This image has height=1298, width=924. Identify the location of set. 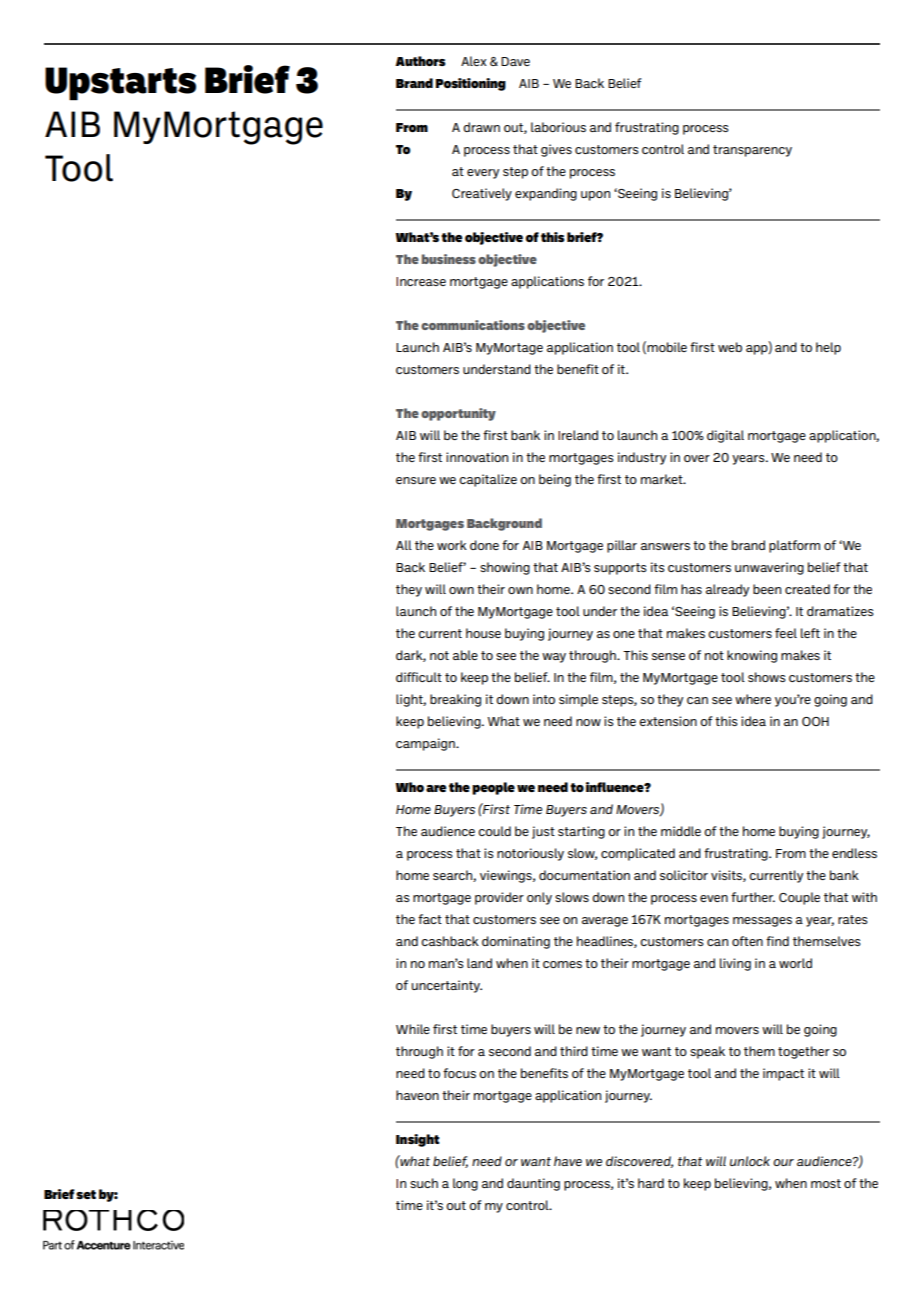
(86, 1194).
